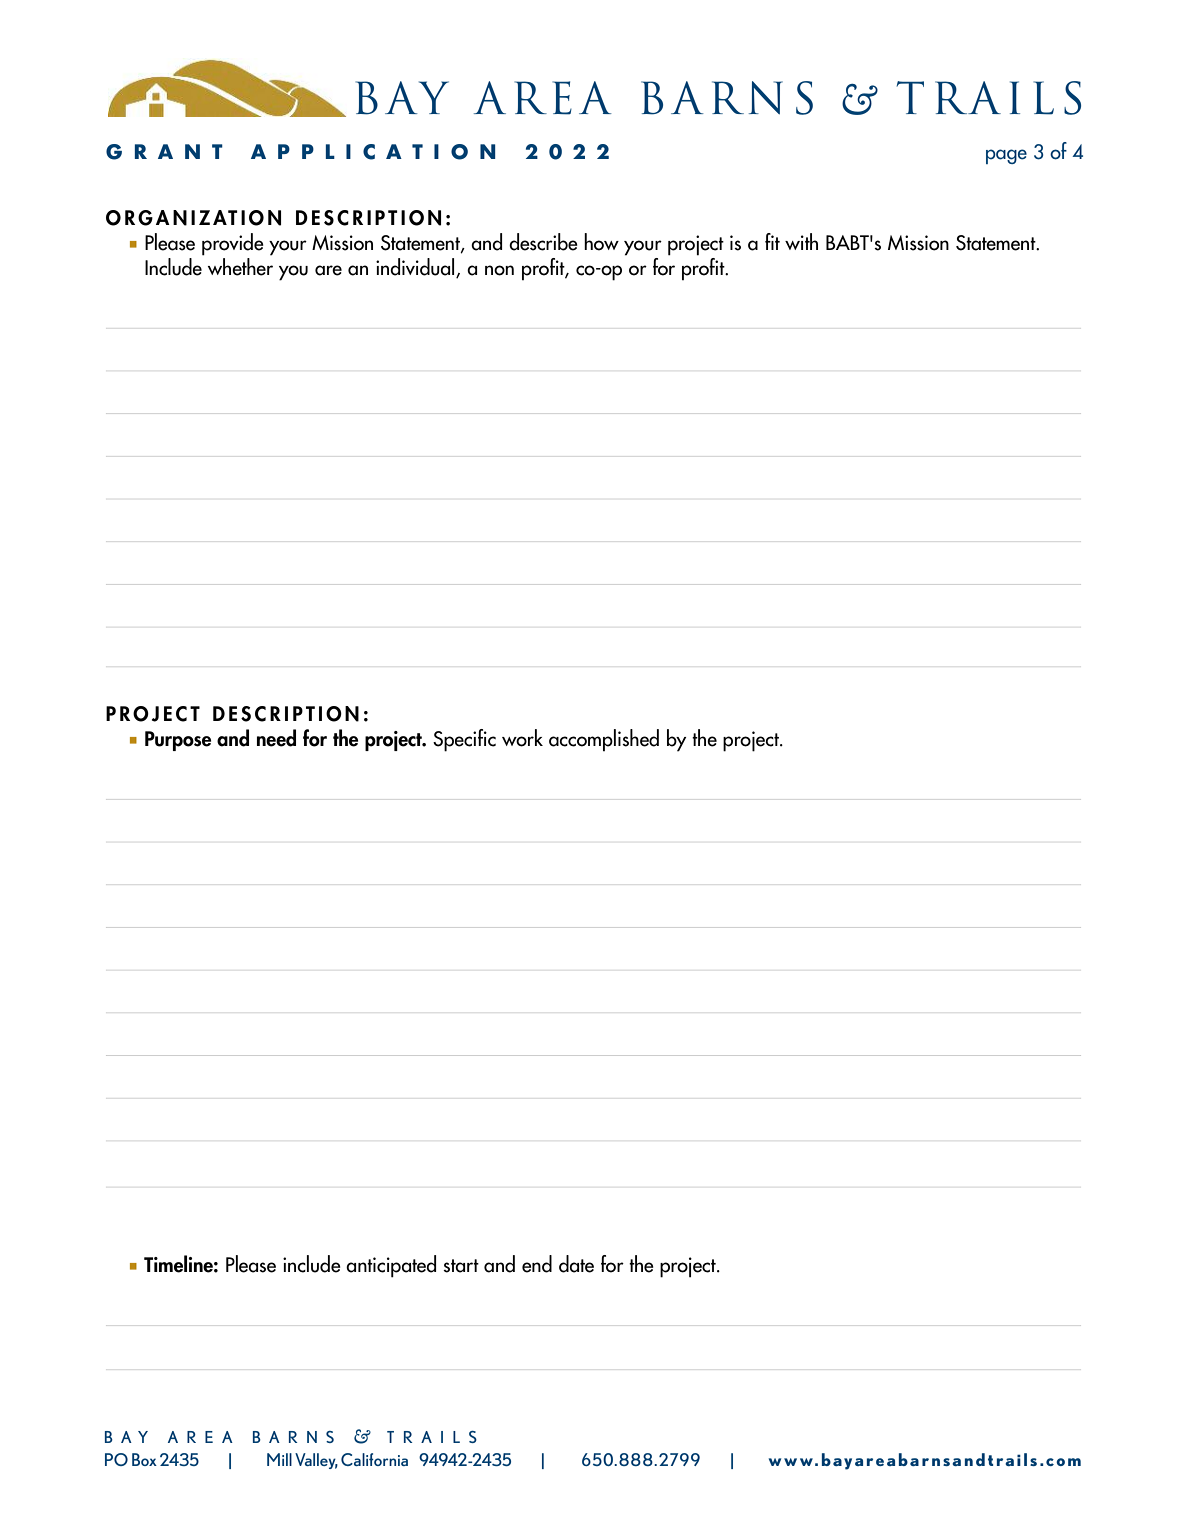  I want to click on need, so click(276, 738).
